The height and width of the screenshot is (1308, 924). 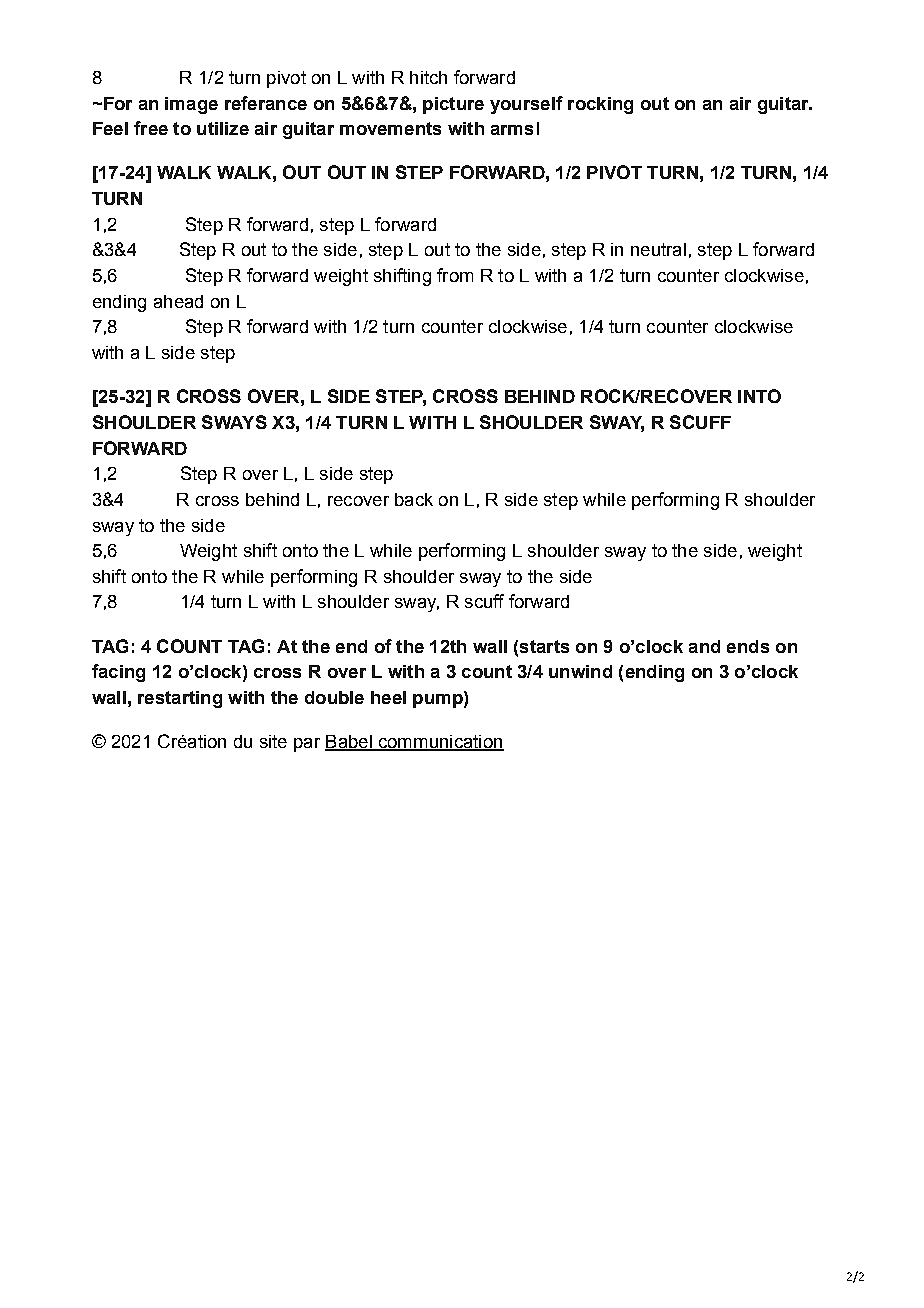 What do you see at coordinates (759, 396) in the screenshot?
I see `INTO` at bounding box center [759, 396].
